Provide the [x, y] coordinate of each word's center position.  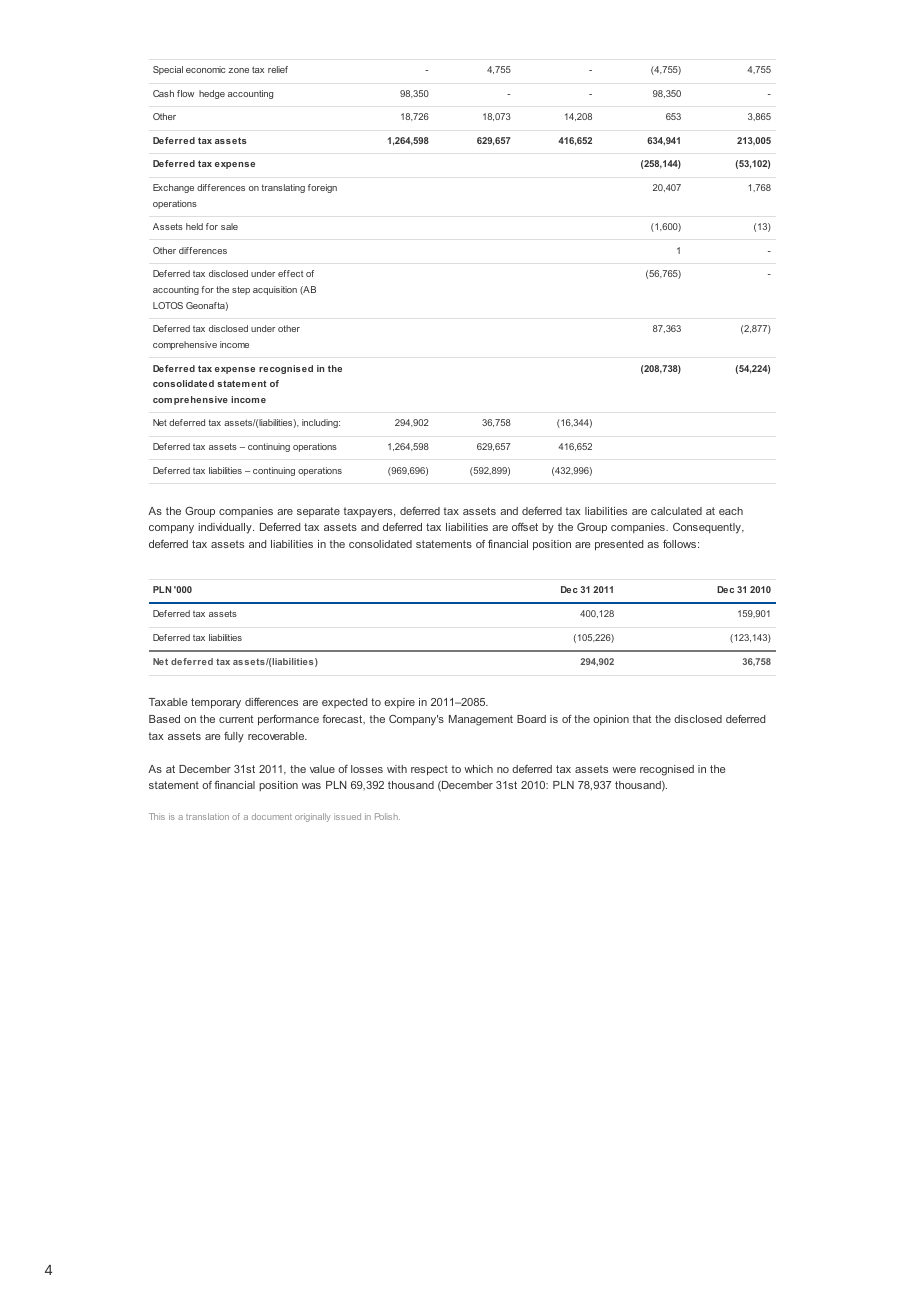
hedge [212, 94]
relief [278, 69]
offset [525, 527]
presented [619, 545]
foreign [322, 188]
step [241, 290]
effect [290, 273]
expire [399, 703]
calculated [676, 511]
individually [226, 528]
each [731, 511]
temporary [216, 703]
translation [207, 816]
